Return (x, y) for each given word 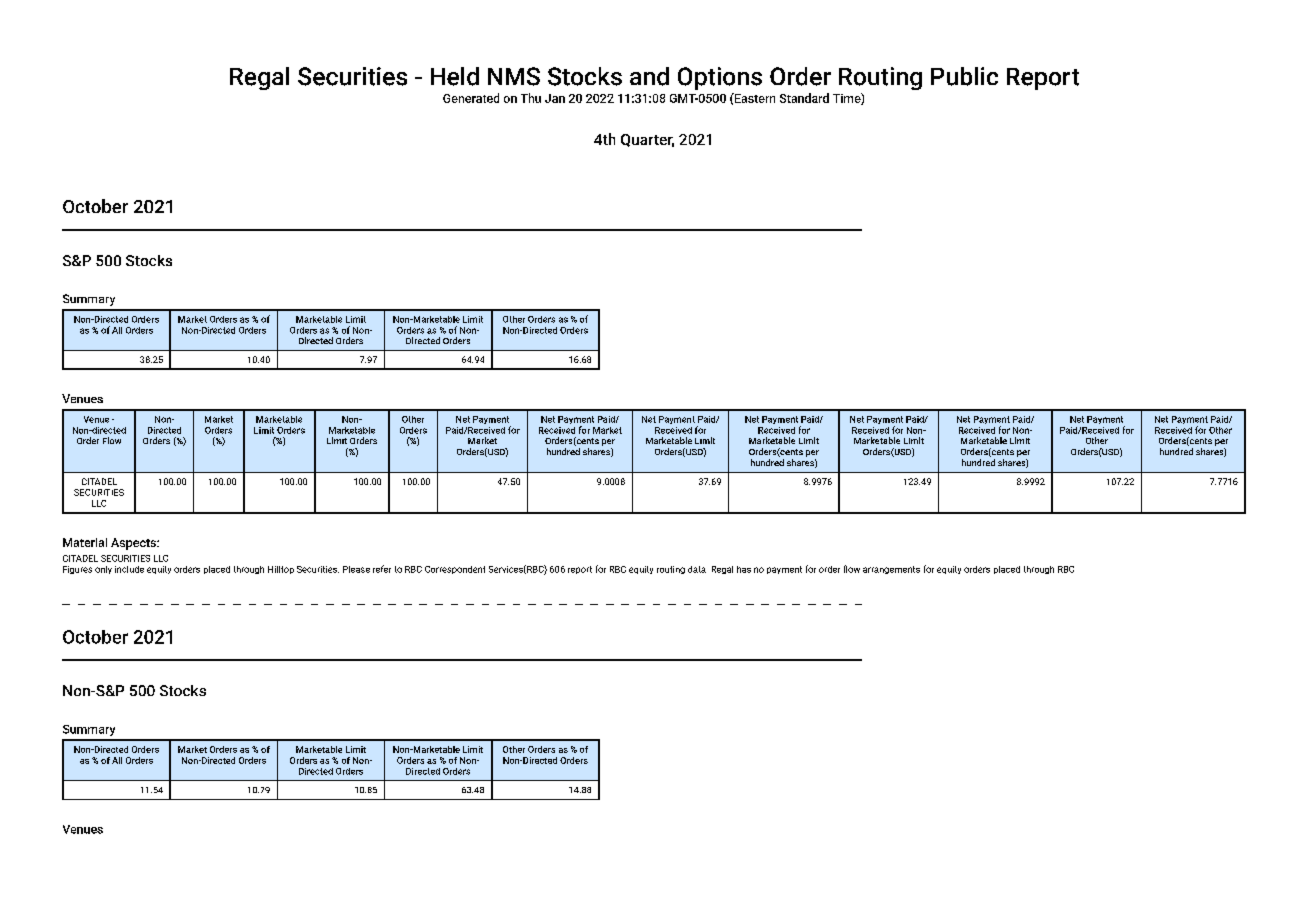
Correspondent (455, 570)
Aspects (134, 544)
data (697, 569)
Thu (531, 98)
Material (85, 542)
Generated (471, 98)
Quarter (647, 140)
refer (382, 569)
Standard (804, 98)
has (744, 569)
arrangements (891, 570)
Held (455, 76)
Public (964, 76)
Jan (555, 98)
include (129, 569)
